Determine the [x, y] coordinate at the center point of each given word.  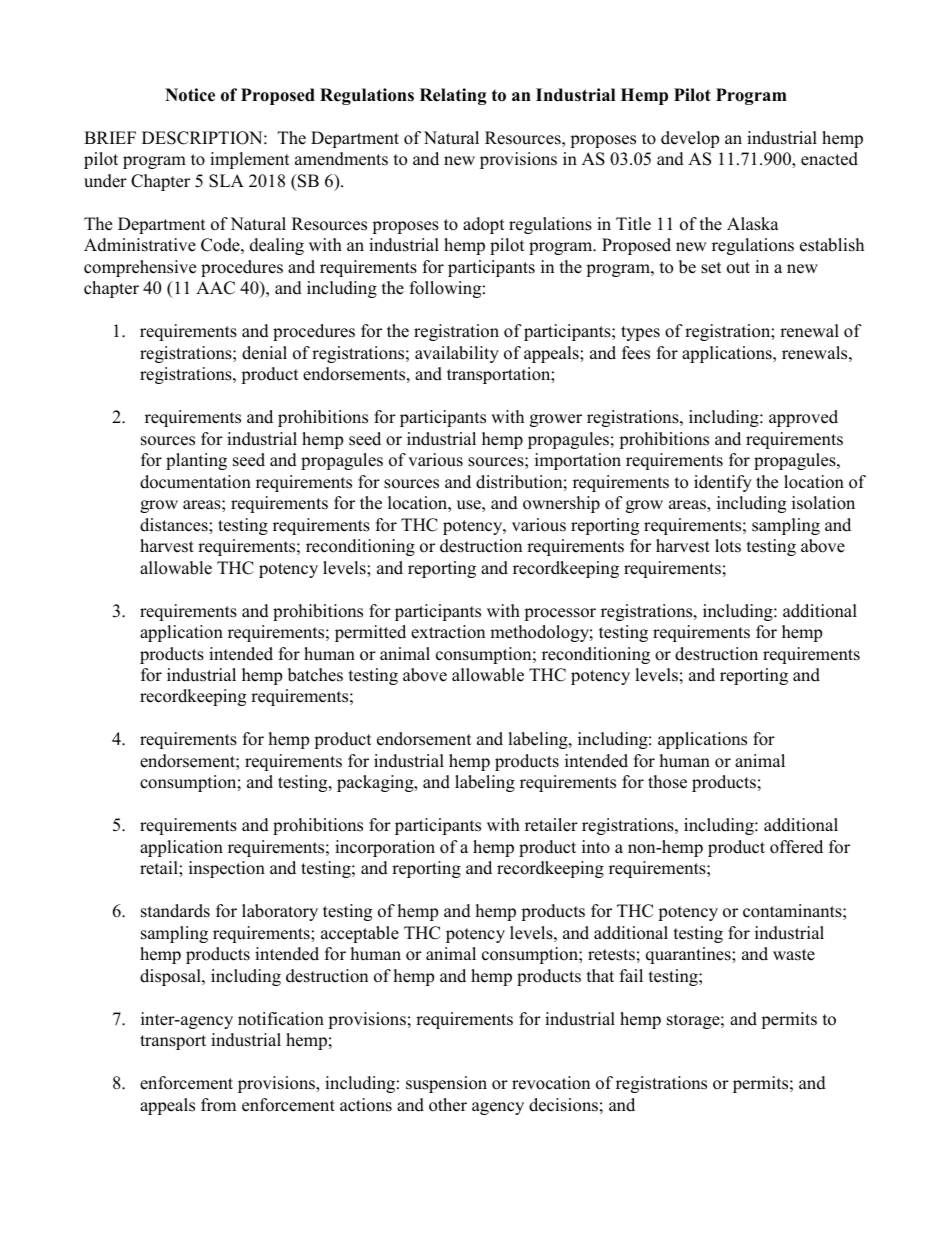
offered [796, 847]
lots [728, 546]
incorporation [385, 848]
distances [175, 525]
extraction [448, 632]
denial [264, 353]
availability [457, 354]
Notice [190, 95]
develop [690, 139]
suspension [446, 1084]
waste [794, 955]
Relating [453, 96]
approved [803, 418]
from [218, 1105]
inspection [227, 869]
